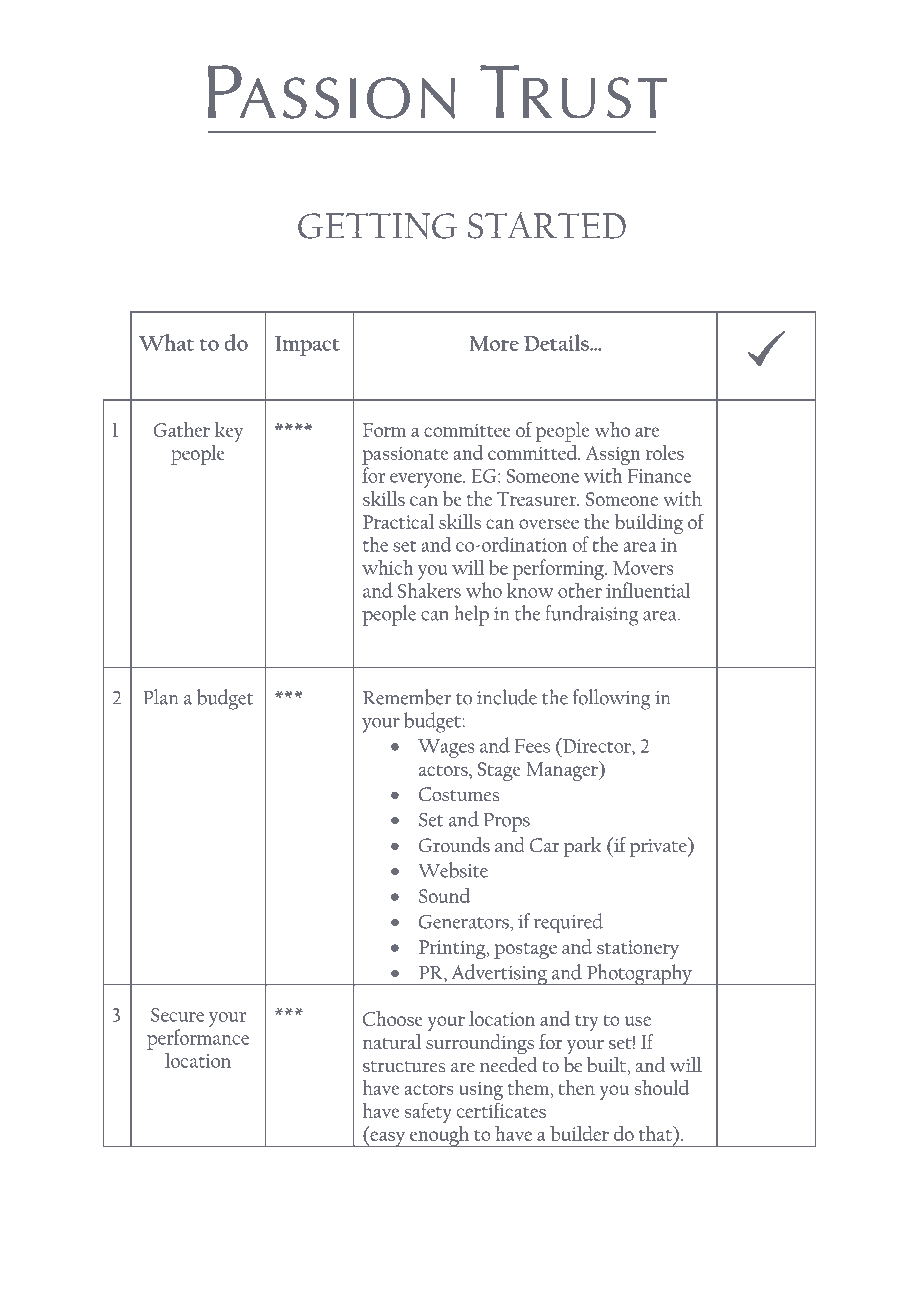 Image resolution: width=924 pixels, height=1308 pixels. What do you see at coordinates (577, 1087) in the screenshot?
I see `then` at bounding box center [577, 1087].
